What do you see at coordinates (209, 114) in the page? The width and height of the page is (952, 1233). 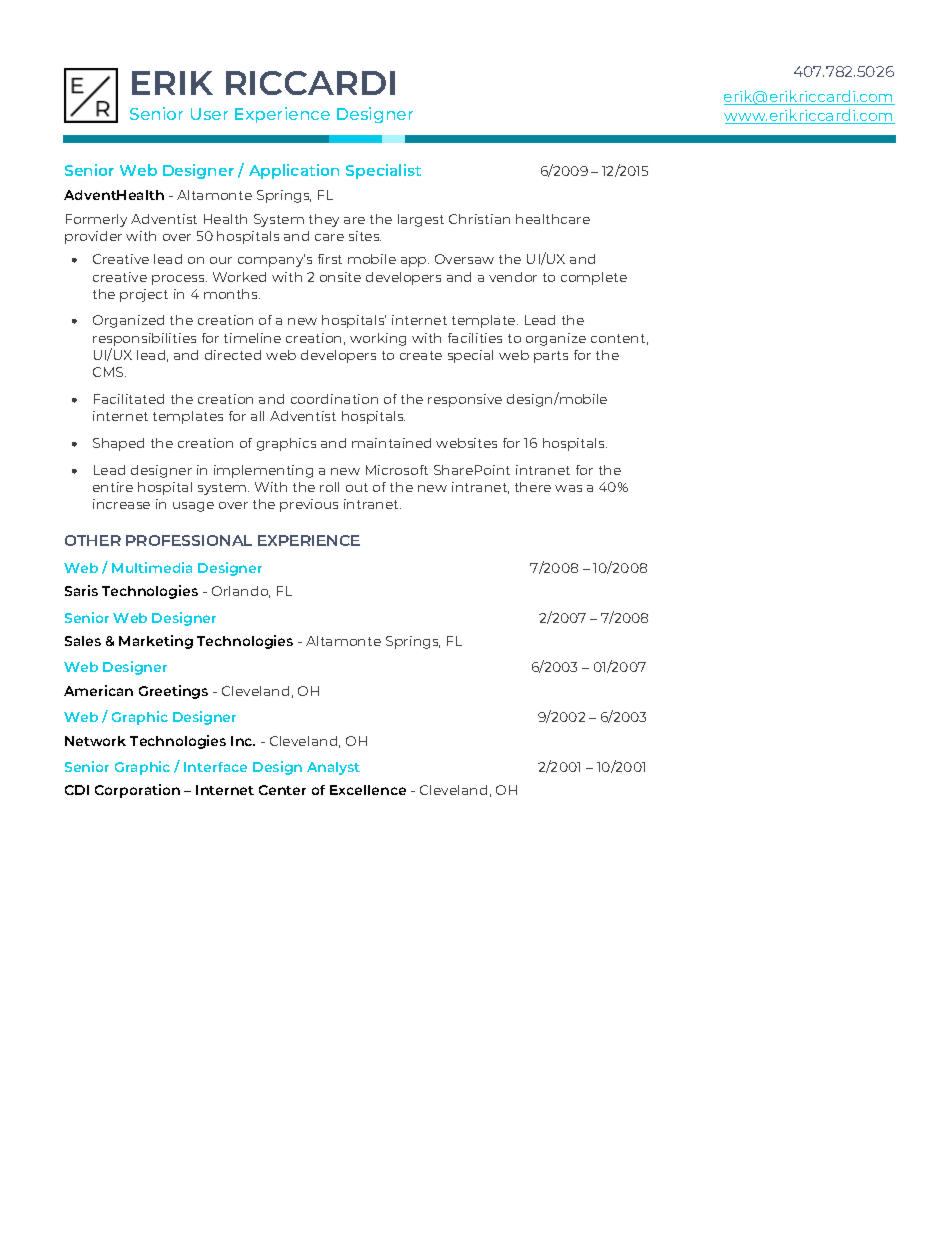 I see `User` at bounding box center [209, 114].
